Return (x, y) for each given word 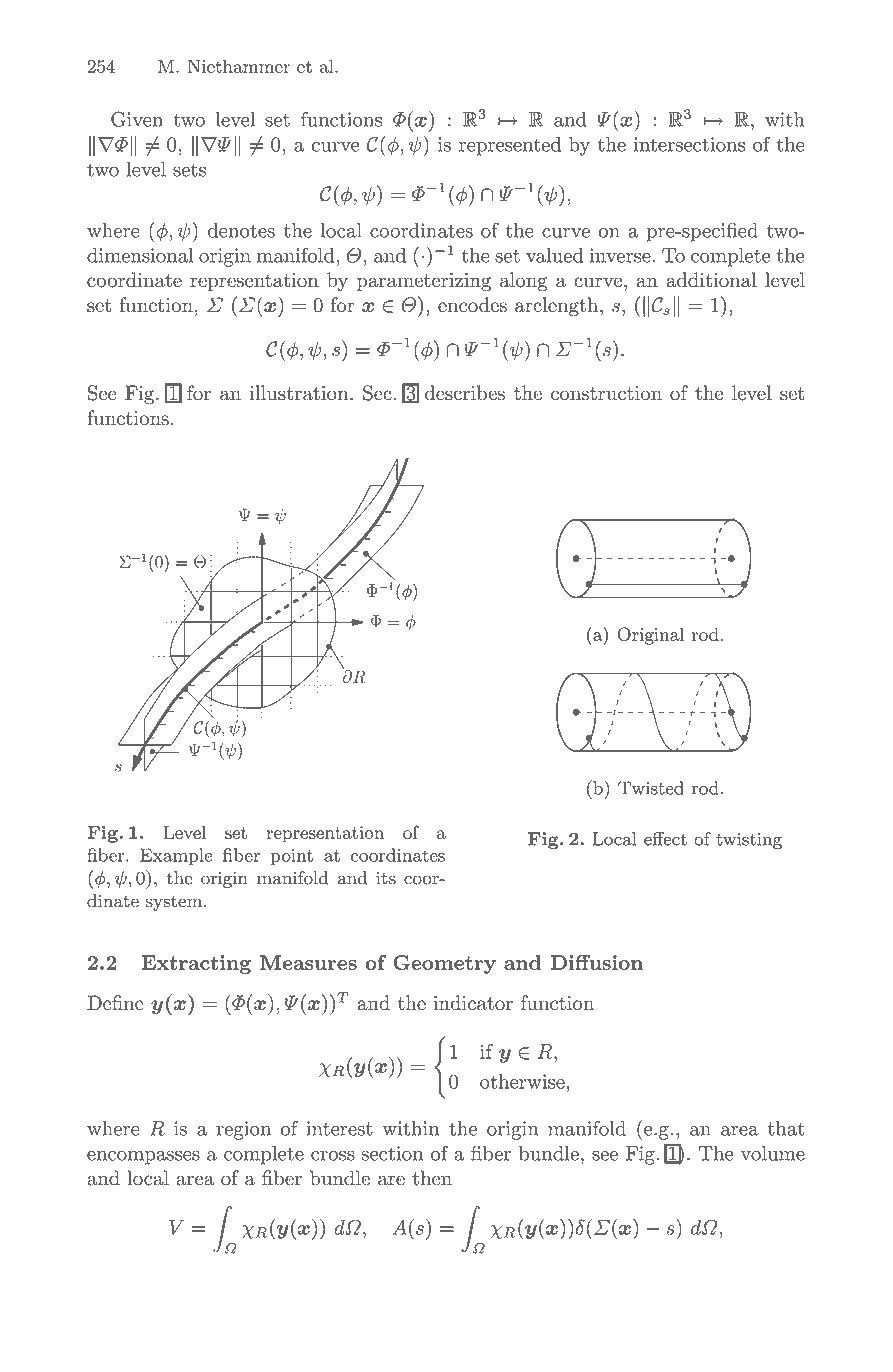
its (386, 878)
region (243, 1130)
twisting (749, 840)
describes (465, 393)
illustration (300, 393)
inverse (620, 255)
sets (189, 170)
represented (510, 146)
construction (606, 393)
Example (176, 856)
